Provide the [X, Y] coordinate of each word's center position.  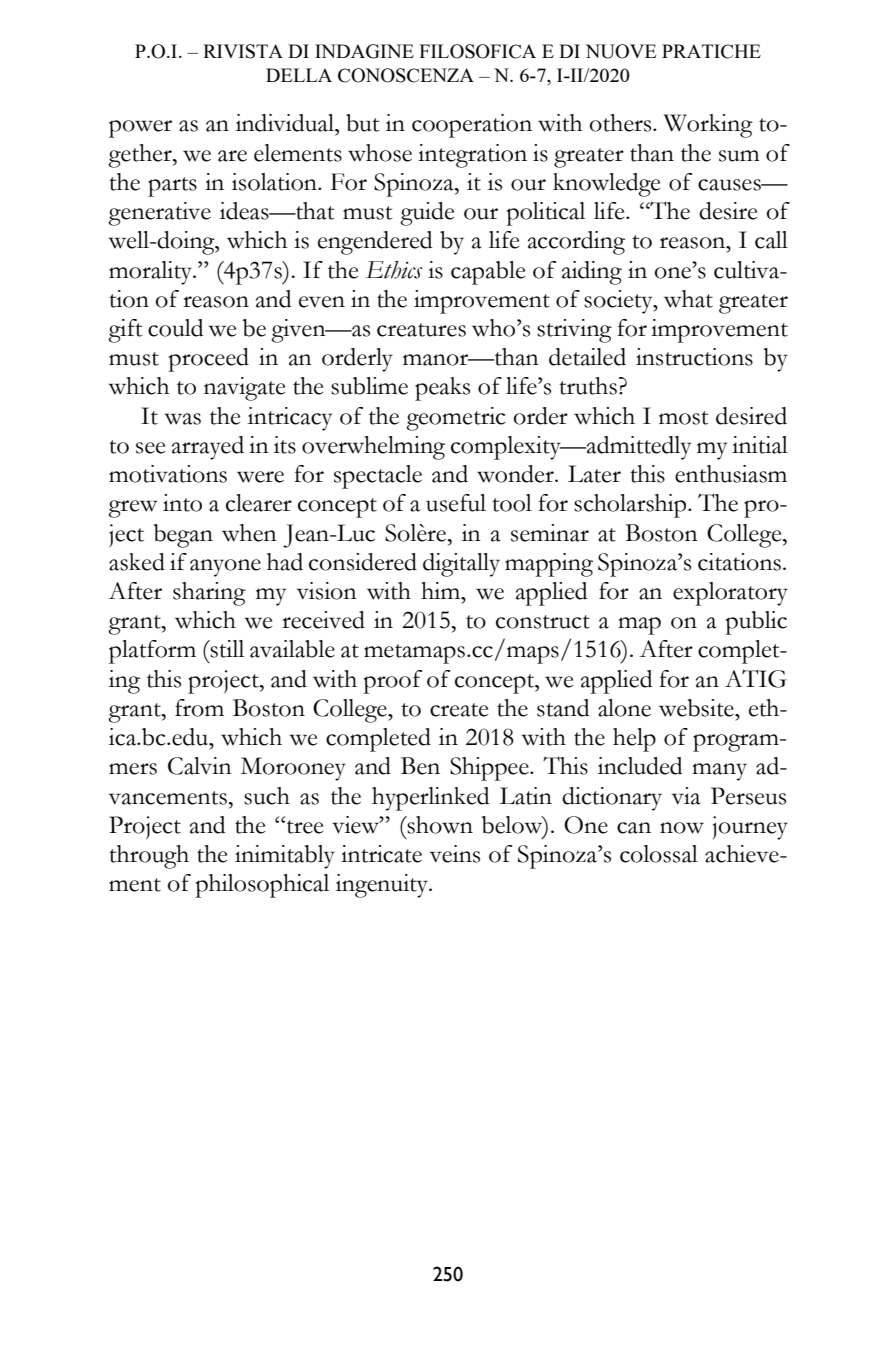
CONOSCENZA [406, 75]
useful [456, 503]
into [182, 503]
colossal [659, 854]
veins [455, 854]
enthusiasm [731, 474]
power [140, 129]
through [149, 857]
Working [708, 126]
